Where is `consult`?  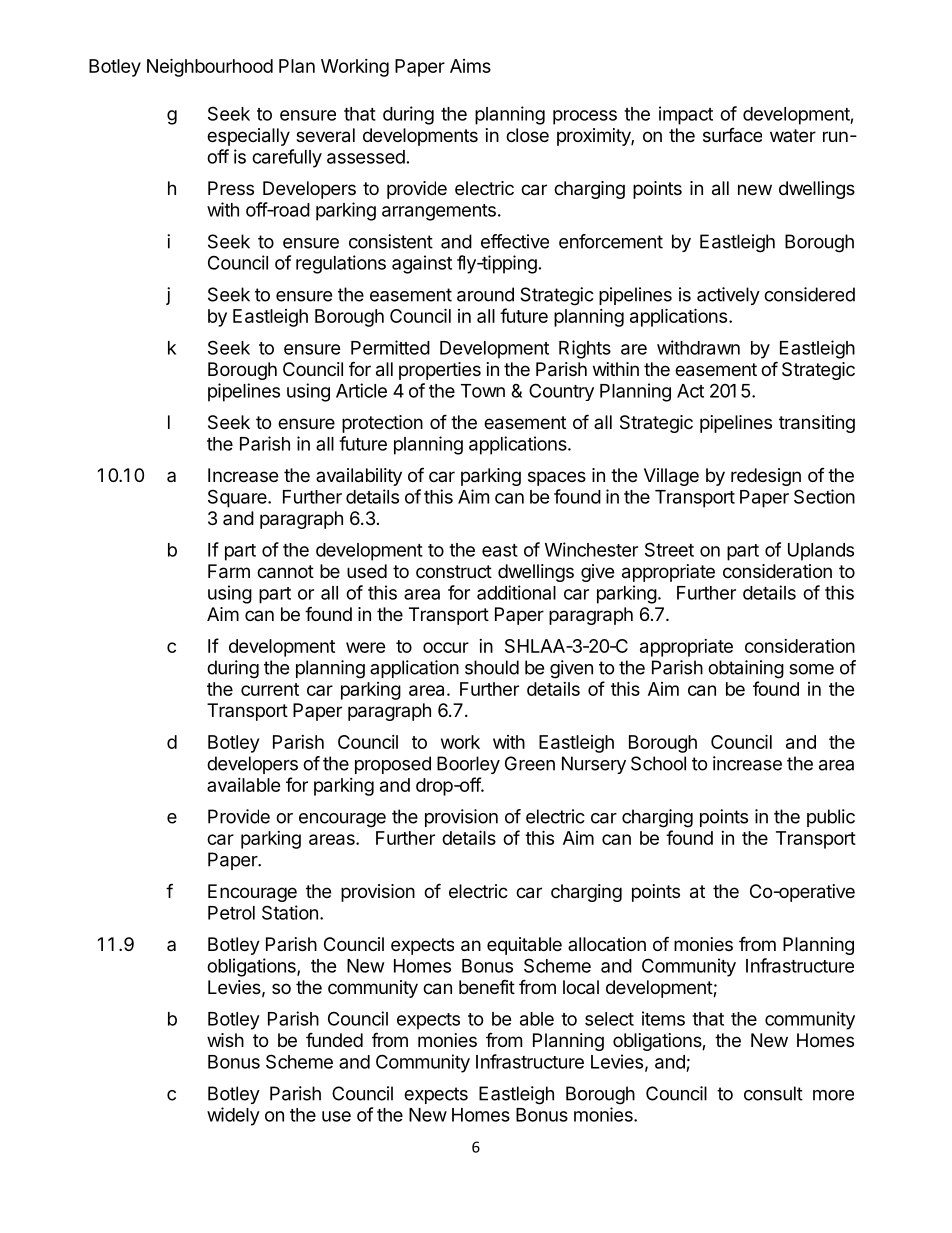
consult is located at coordinates (773, 1093).
